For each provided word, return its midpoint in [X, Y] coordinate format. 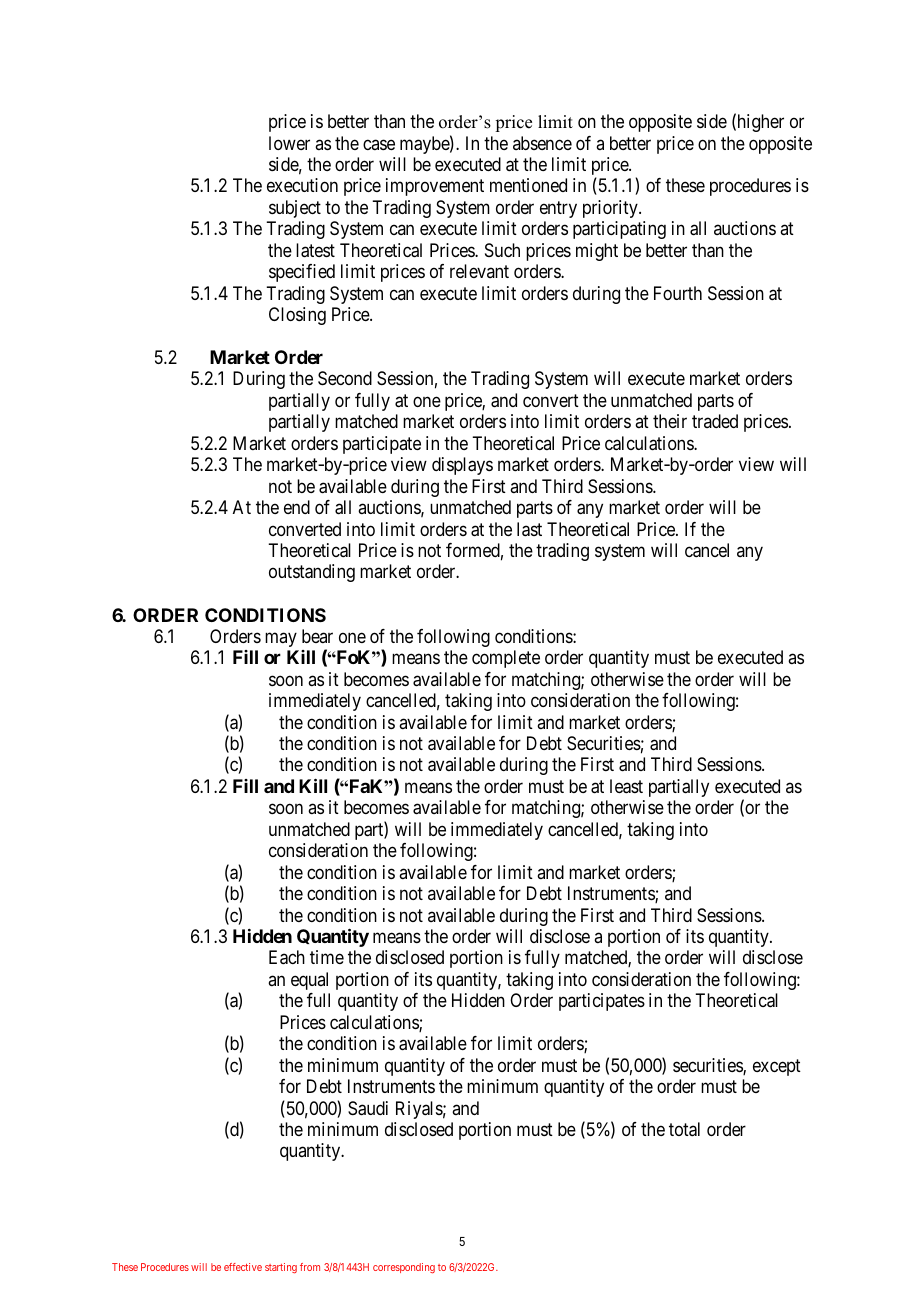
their [670, 421]
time [327, 957]
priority [611, 209]
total [684, 1129]
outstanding [312, 573]
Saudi [368, 1108]
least [626, 786]
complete [506, 659]
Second [345, 378]
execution [302, 185]
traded [715, 421]
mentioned [528, 185]
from [310, 1267]
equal [309, 981]
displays [462, 466]
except [777, 1067]
